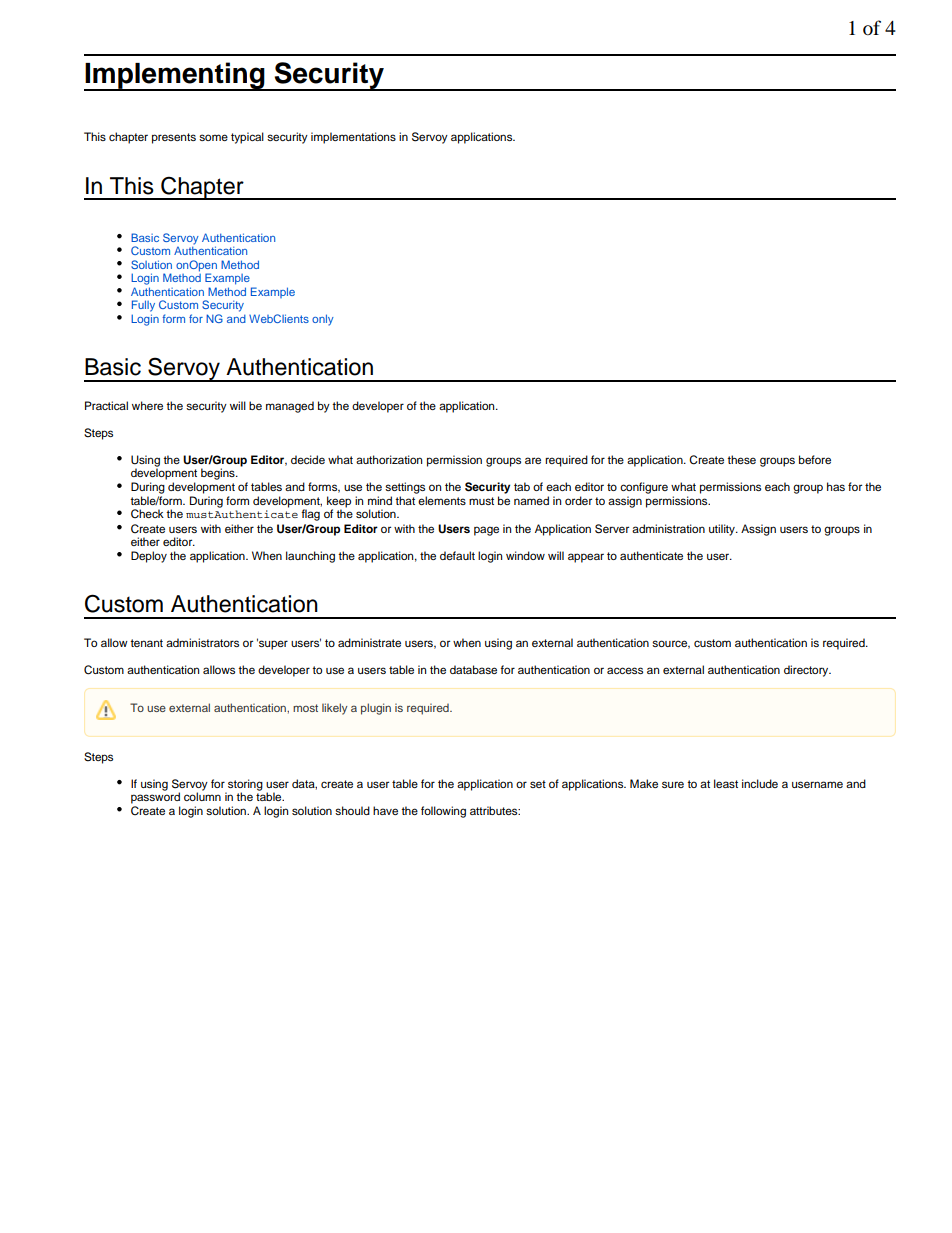  What do you see at coordinates (741, 459) in the screenshot?
I see `these` at bounding box center [741, 459].
